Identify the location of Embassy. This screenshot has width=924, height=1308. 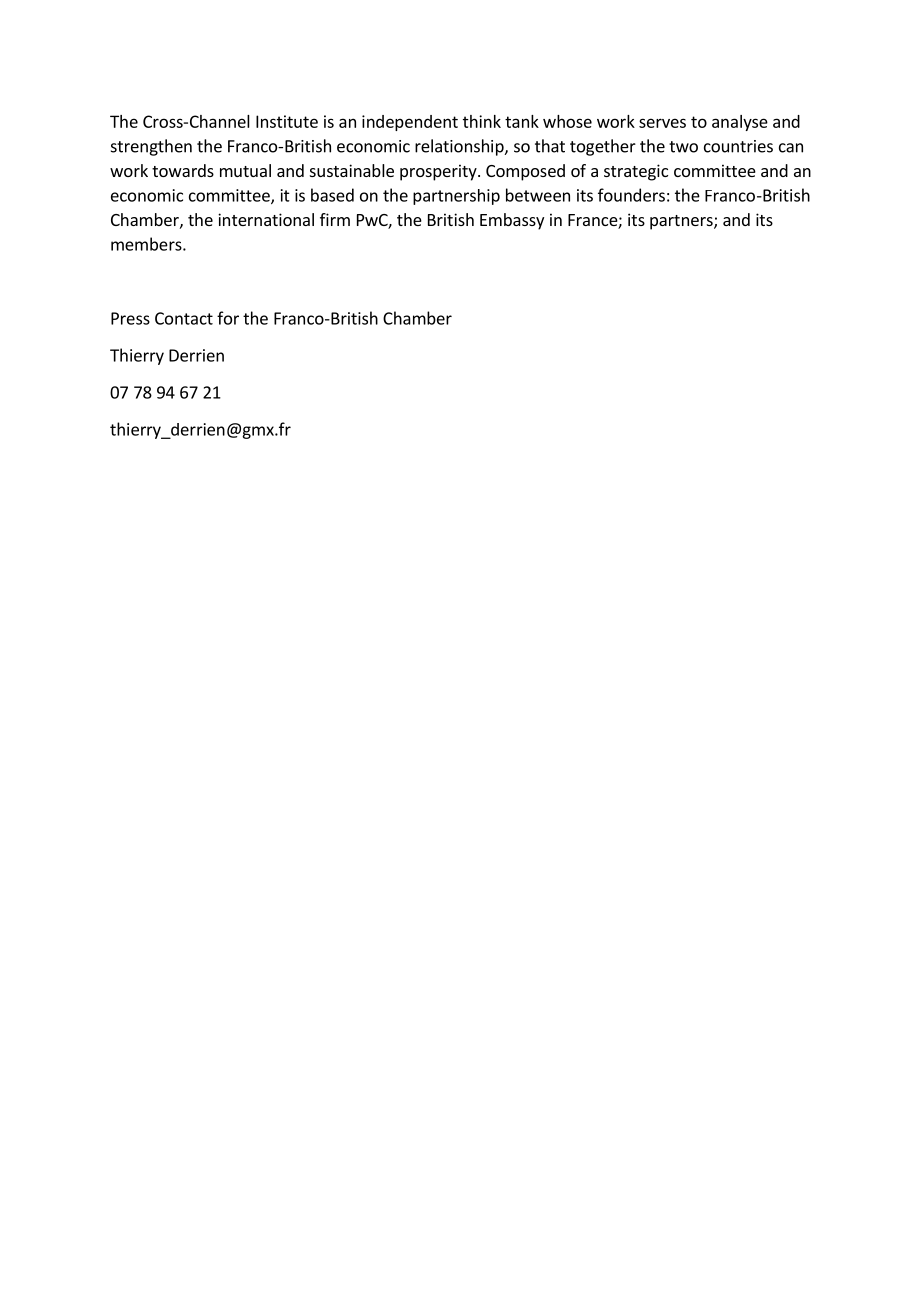
(512, 221).
